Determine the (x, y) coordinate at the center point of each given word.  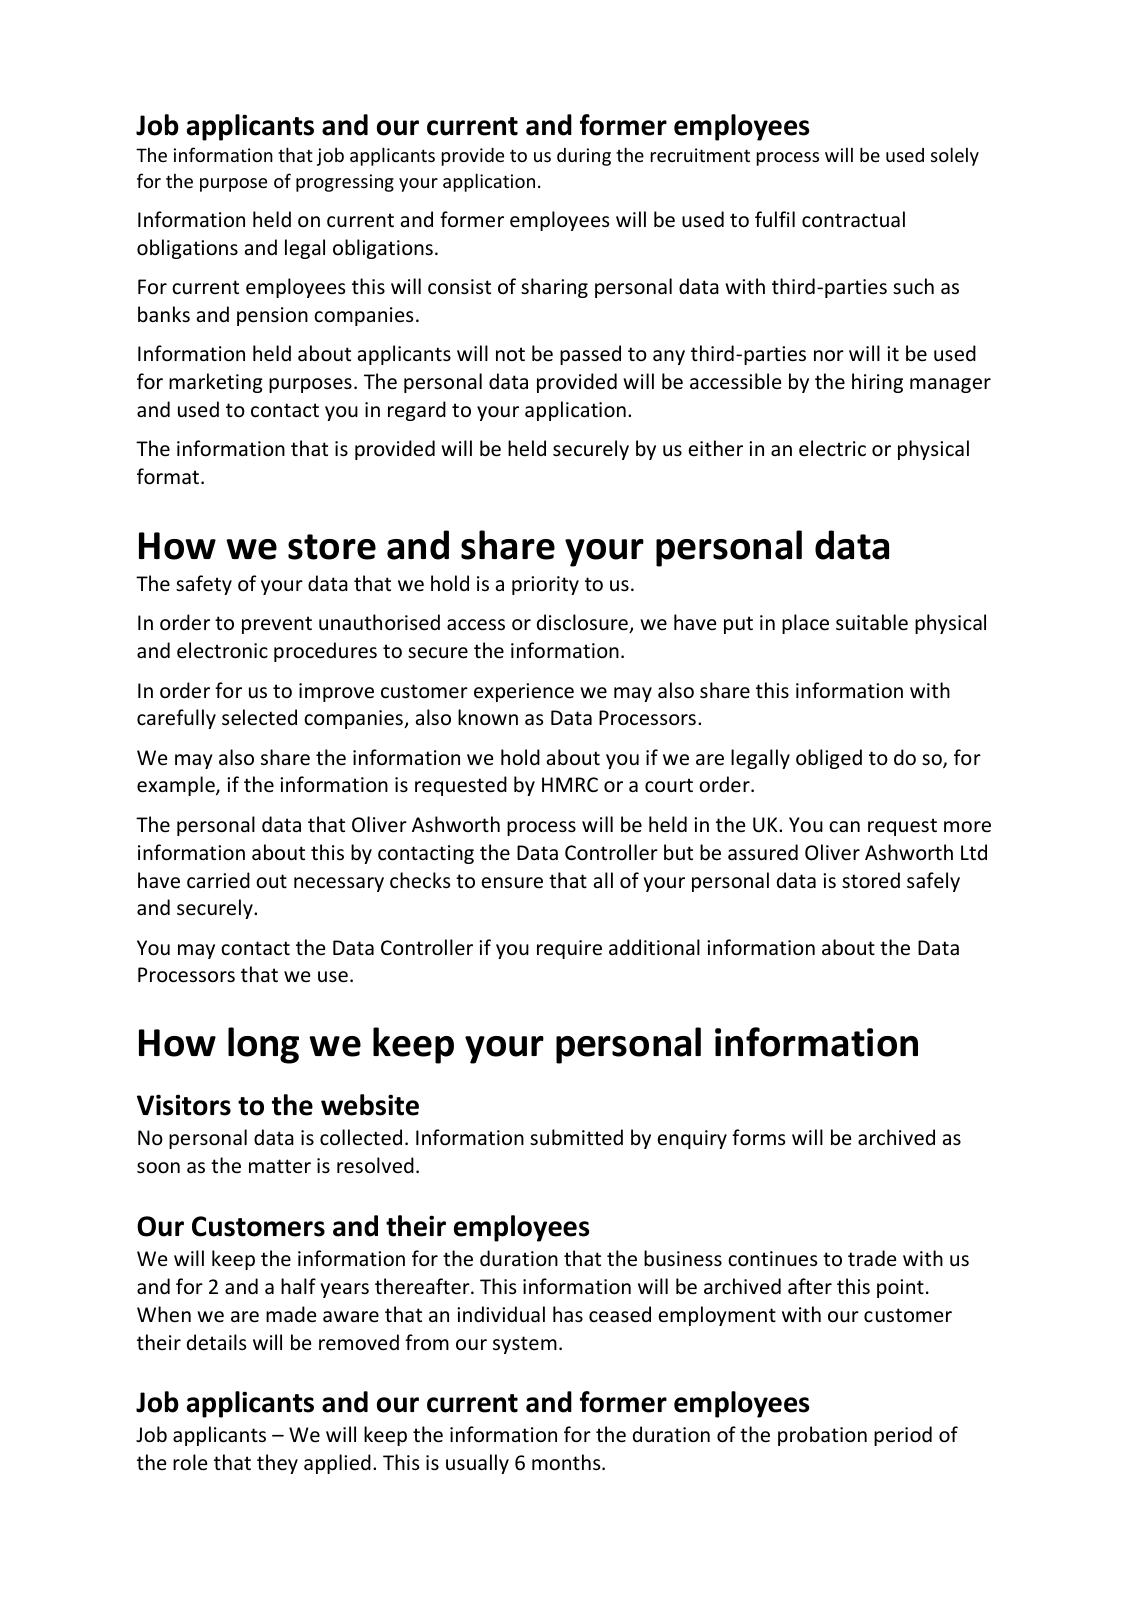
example (177, 786)
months (567, 1462)
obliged (829, 759)
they (277, 1464)
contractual (853, 219)
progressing (345, 183)
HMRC (570, 784)
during (584, 157)
